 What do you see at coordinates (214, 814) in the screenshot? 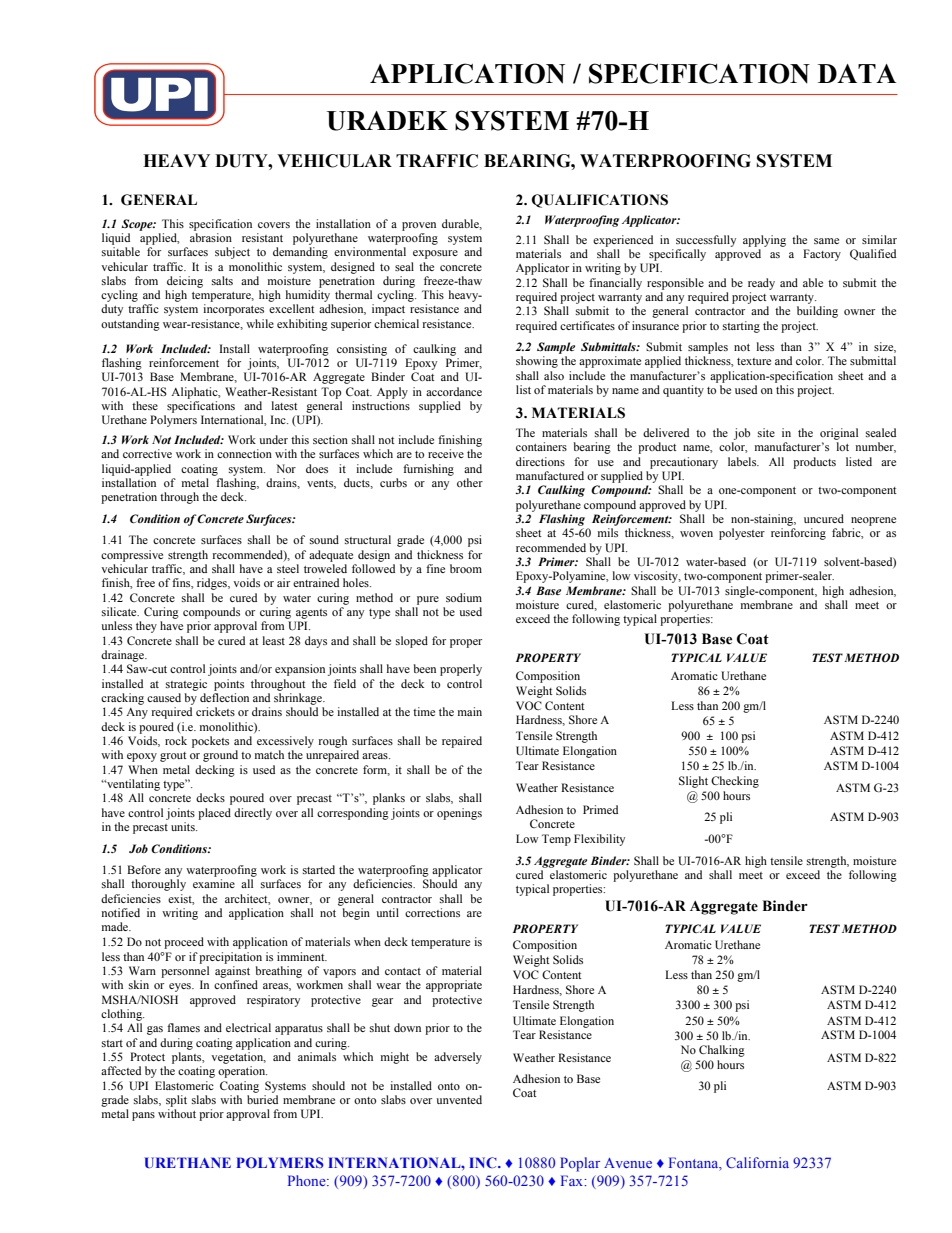
I see `placed` at bounding box center [214, 814].
